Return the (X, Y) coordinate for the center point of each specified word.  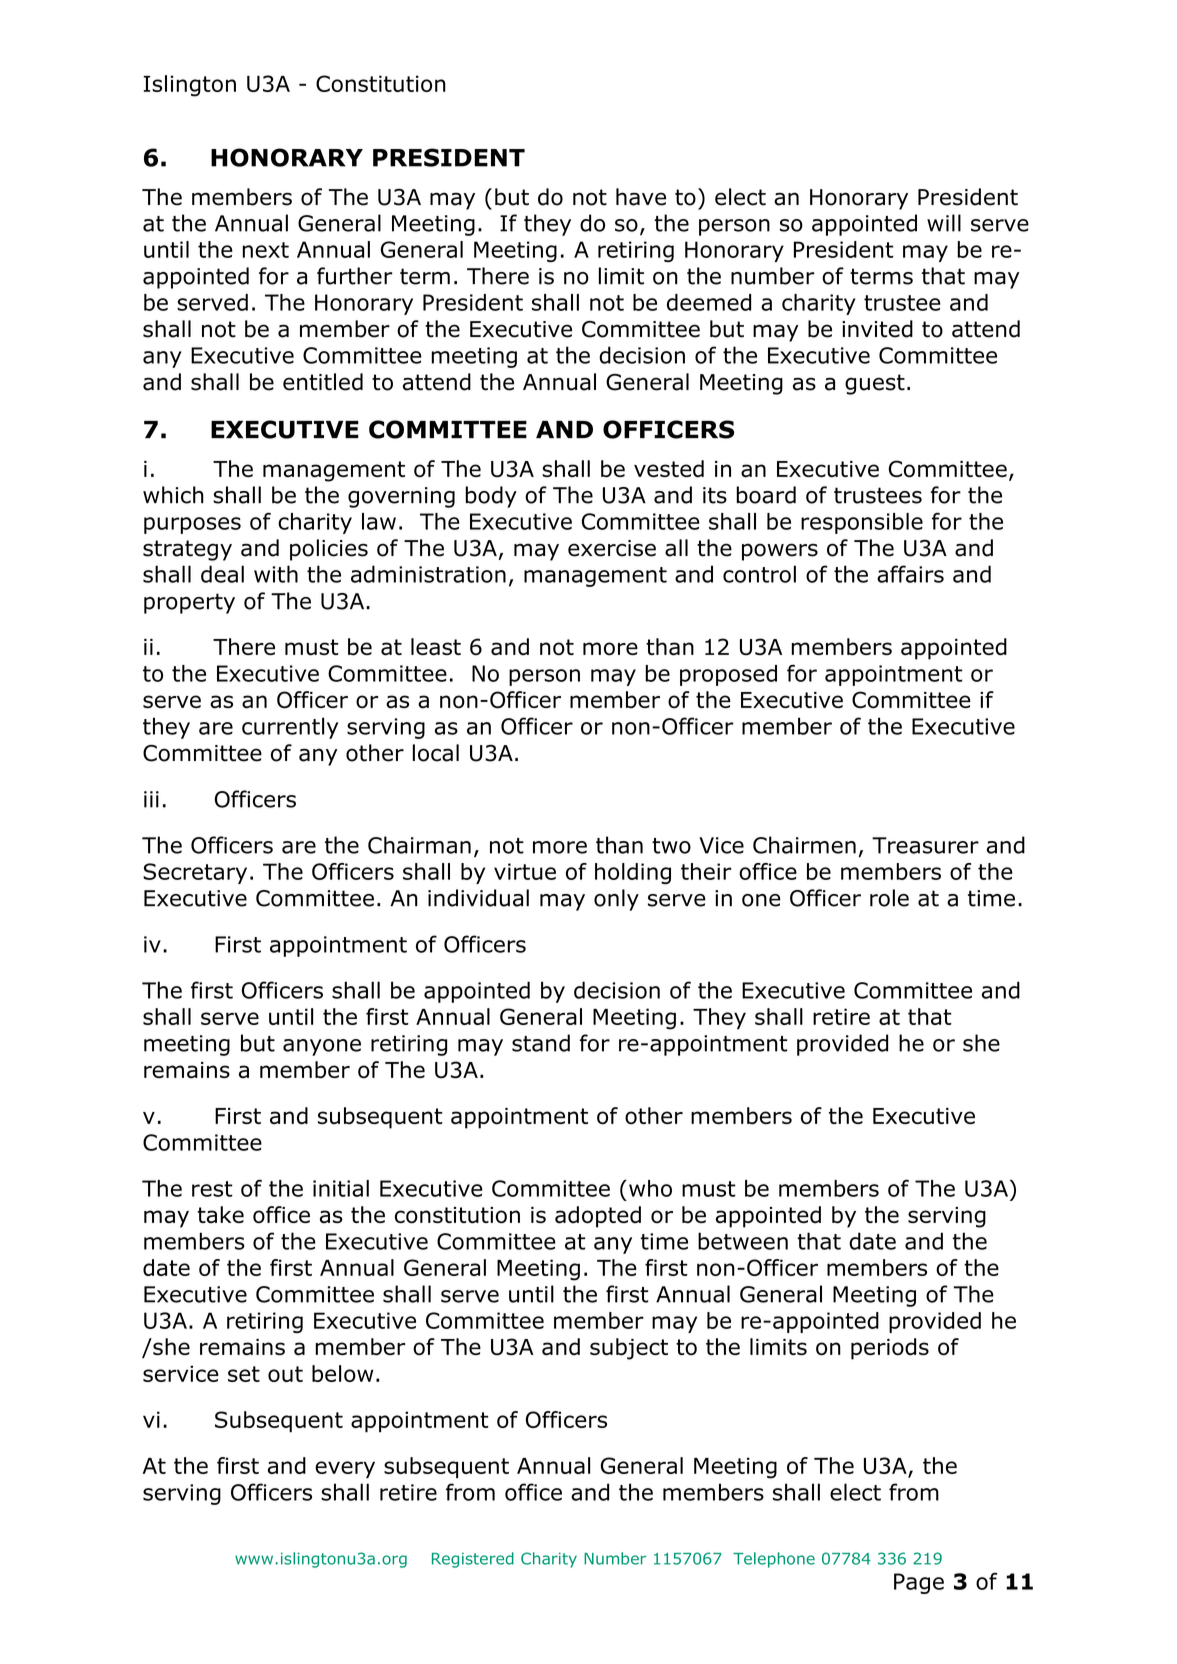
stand (541, 1043)
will (944, 223)
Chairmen (804, 845)
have (641, 197)
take (220, 1215)
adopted (598, 1217)
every (345, 1469)
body (491, 497)
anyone (322, 1047)
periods (890, 1349)
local (436, 753)
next (265, 250)
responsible (862, 523)
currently (290, 728)
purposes (192, 525)
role (889, 898)
